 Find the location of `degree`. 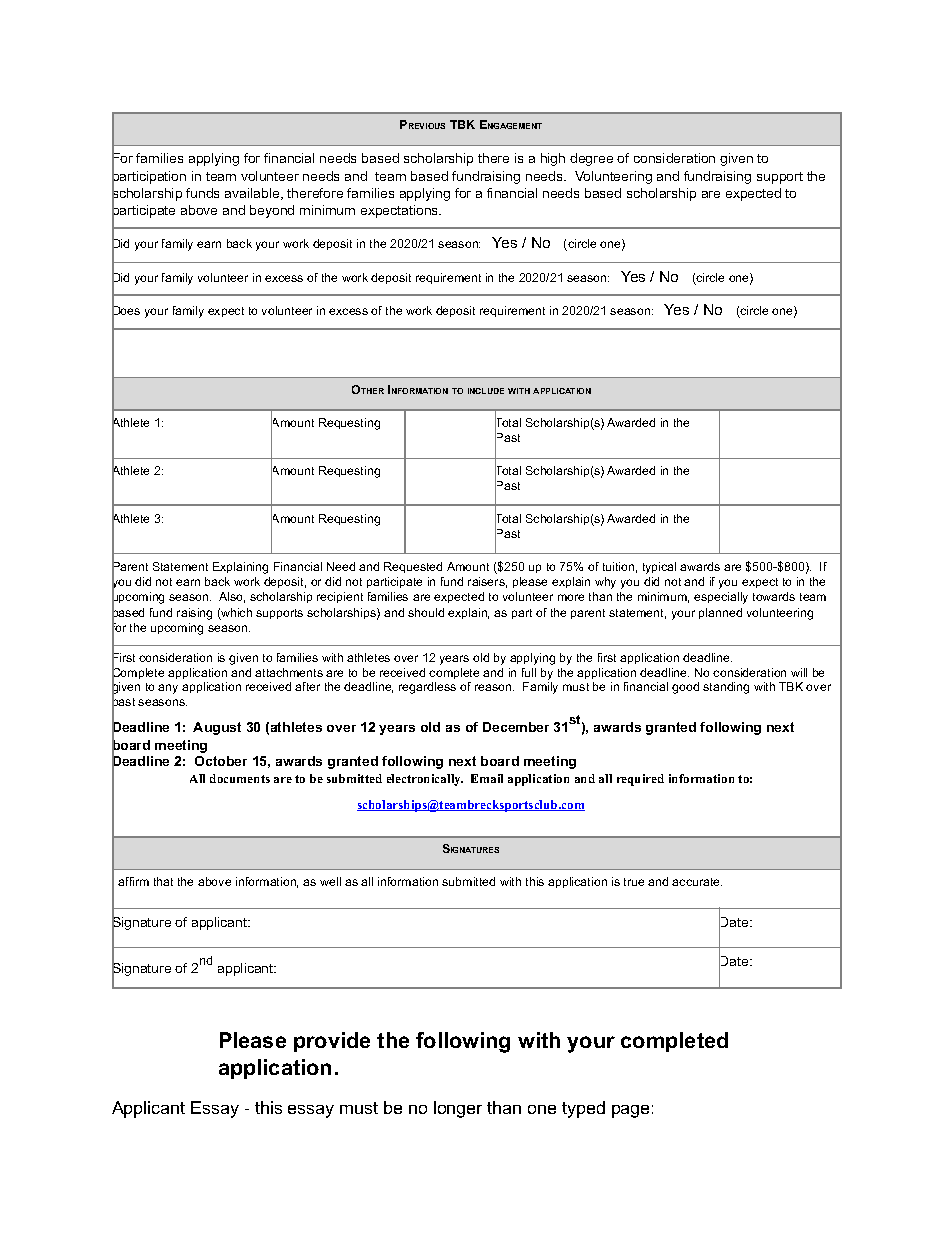

degree is located at coordinates (591, 159).
